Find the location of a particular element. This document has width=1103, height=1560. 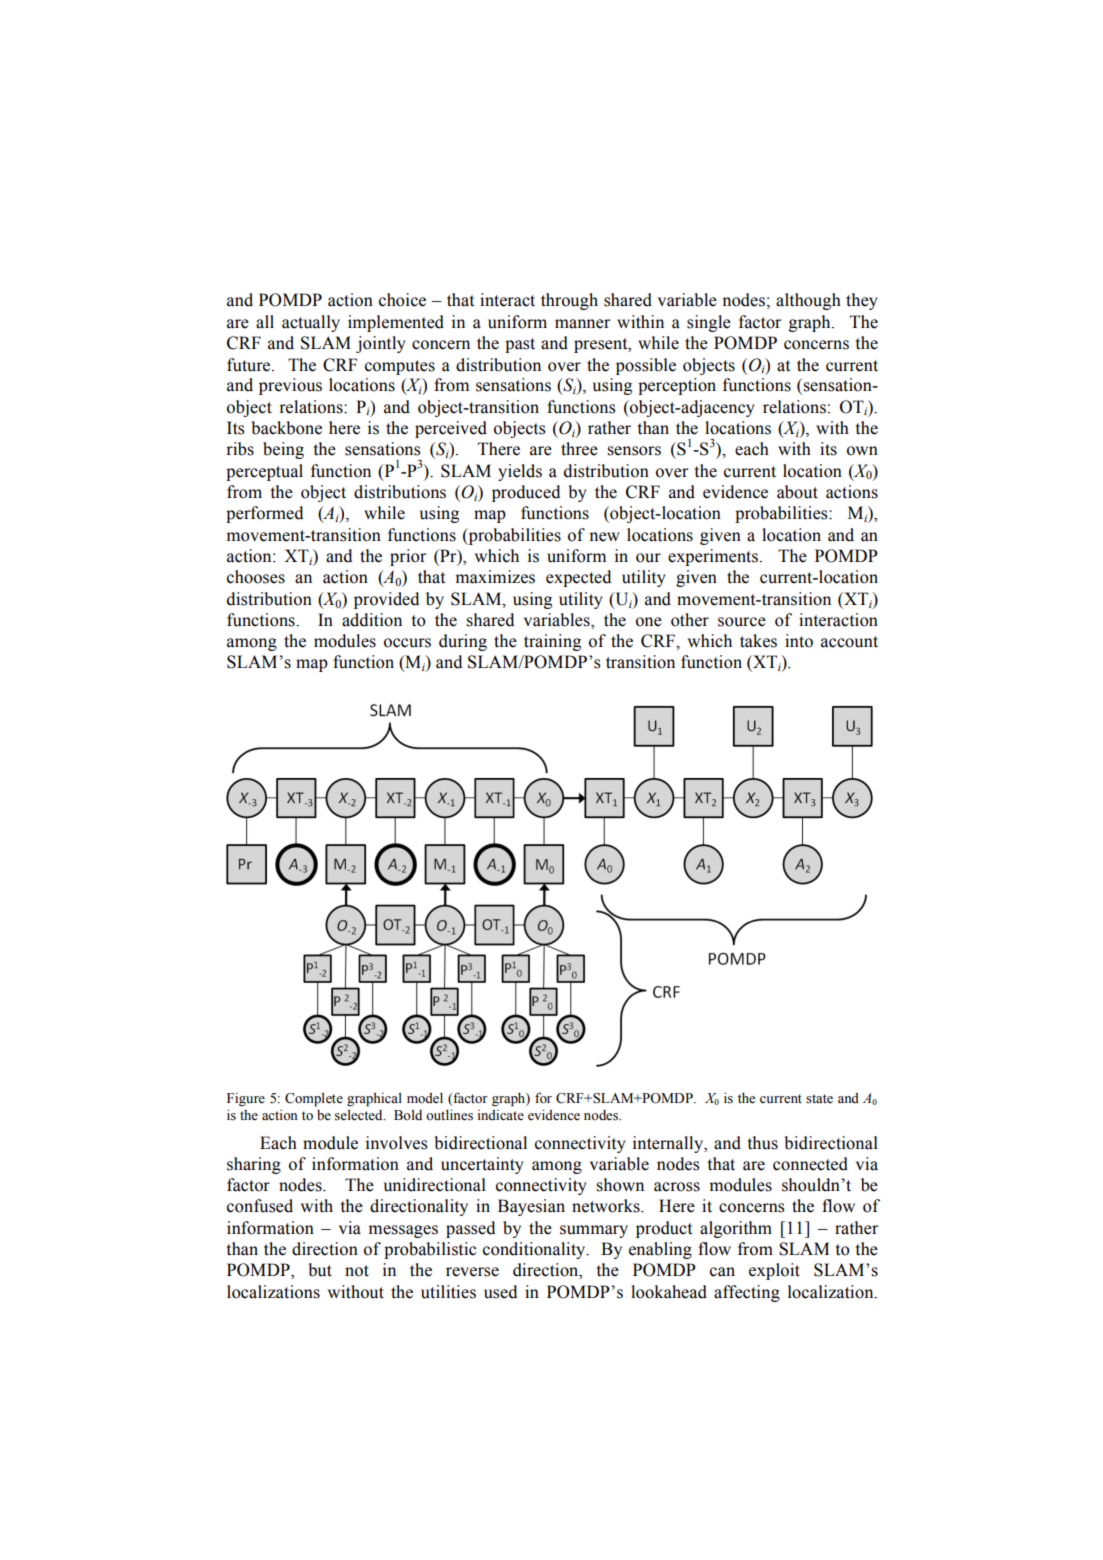

training is located at coordinates (552, 642).
